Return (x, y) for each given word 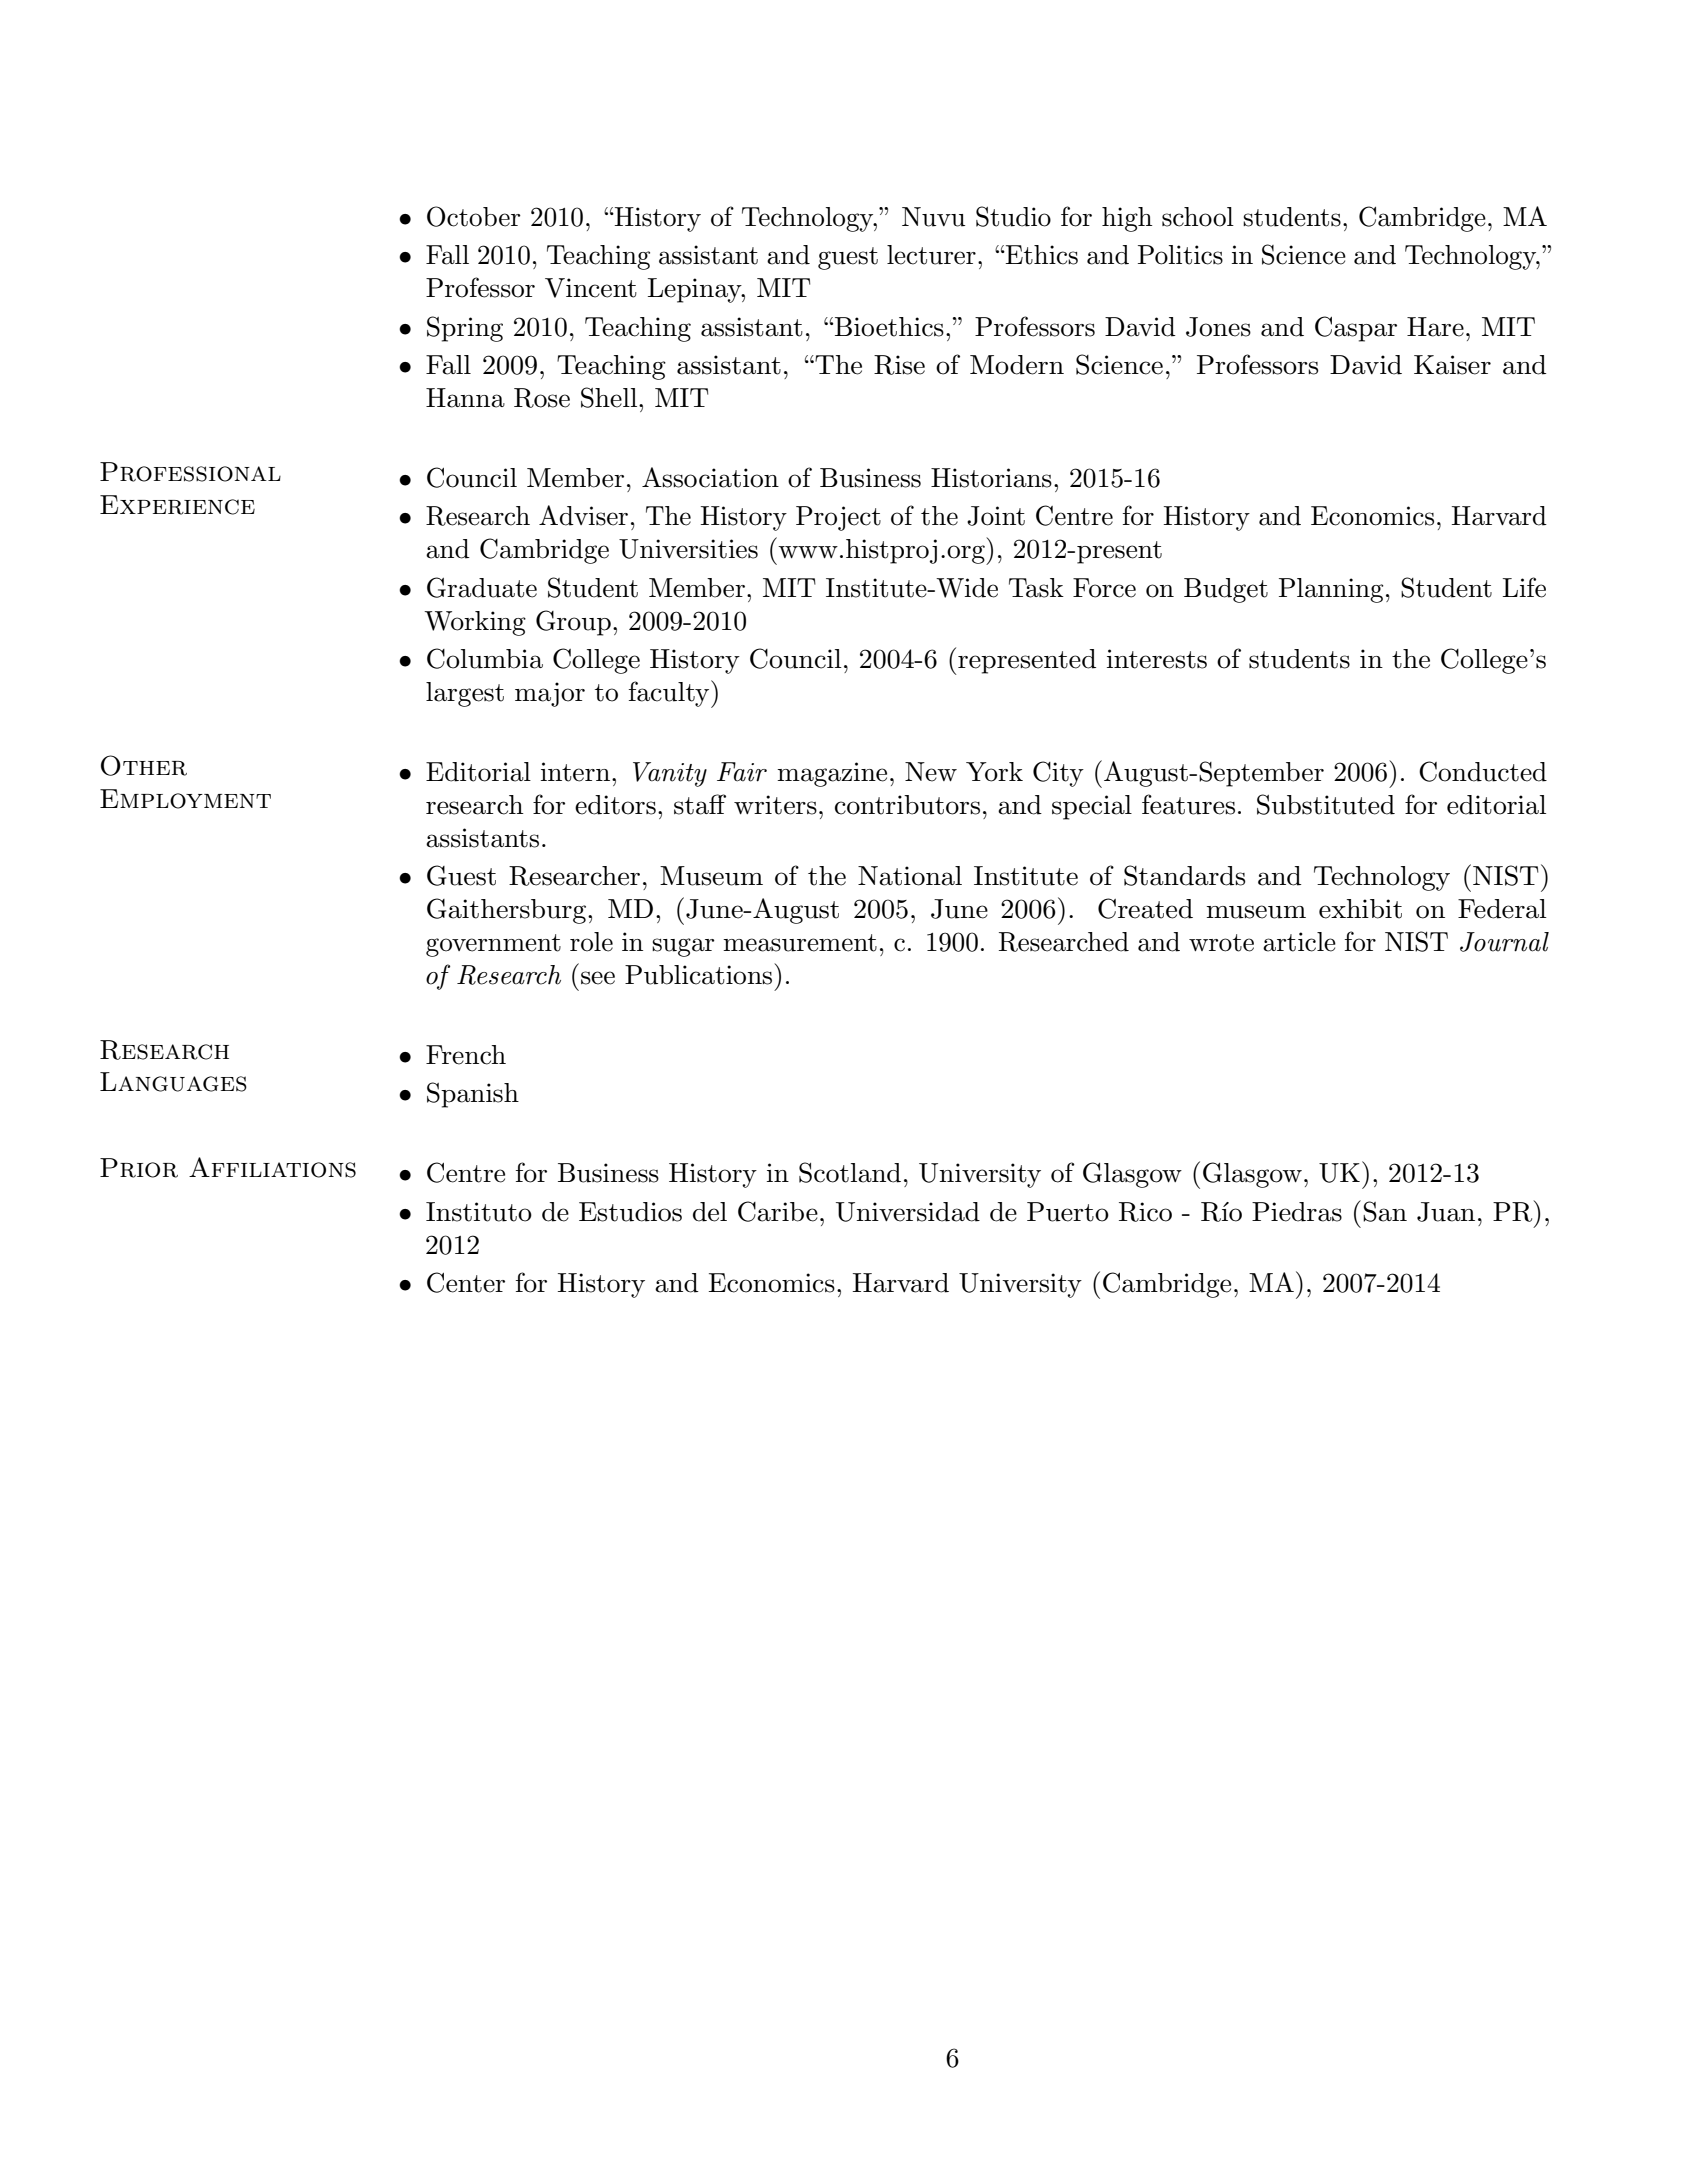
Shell (609, 397)
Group (573, 623)
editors (615, 805)
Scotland (850, 1172)
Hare (1435, 327)
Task (1036, 588)
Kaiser (1452, 365)
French (466, 1055)
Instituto (479, 1212)
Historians (991, 478)
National (910, 876)
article (1299, 942)
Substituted (1326, 804)
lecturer (931, 255)
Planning (1331, 590)
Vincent (591, 288)
